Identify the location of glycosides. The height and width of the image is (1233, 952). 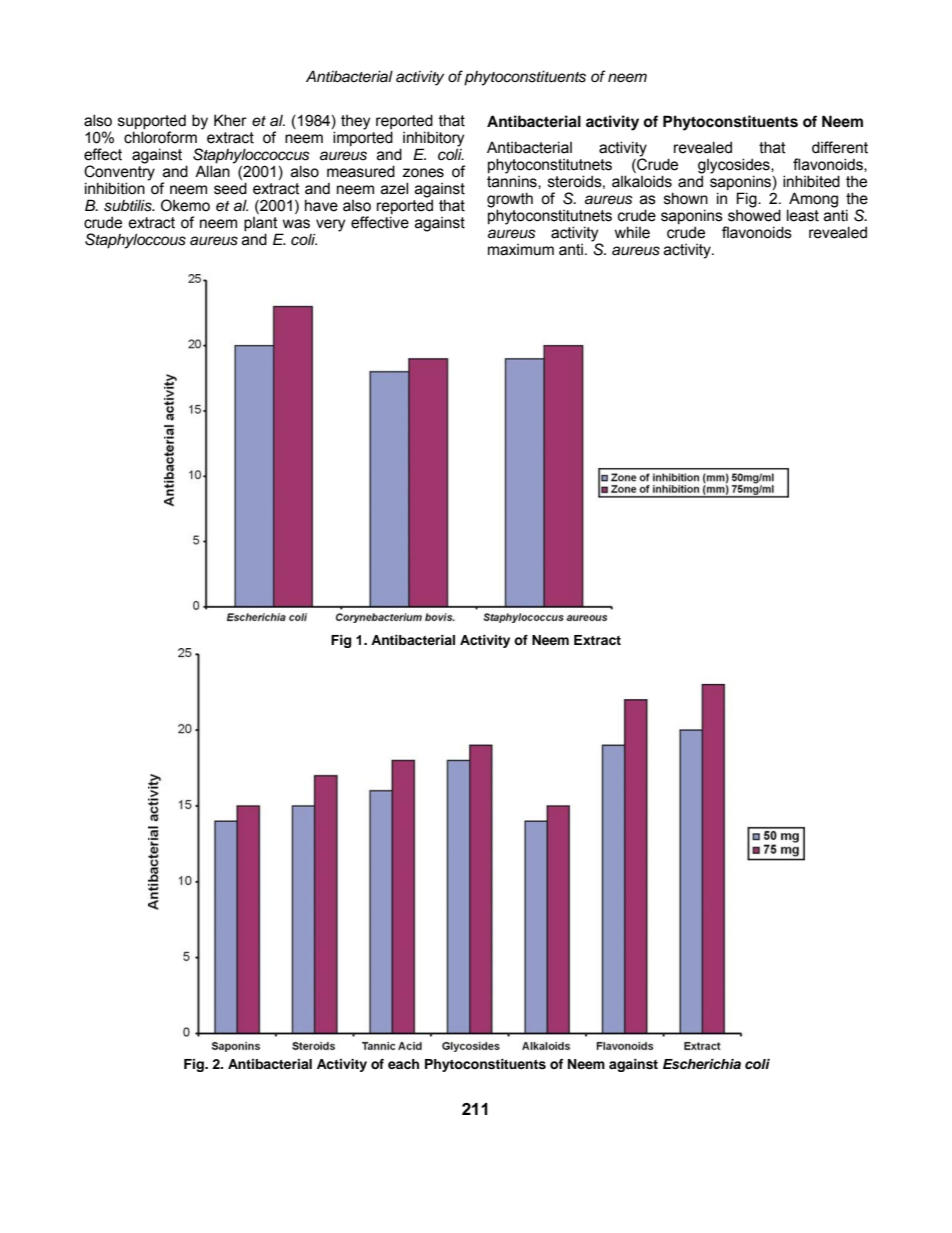
(735, 167).
